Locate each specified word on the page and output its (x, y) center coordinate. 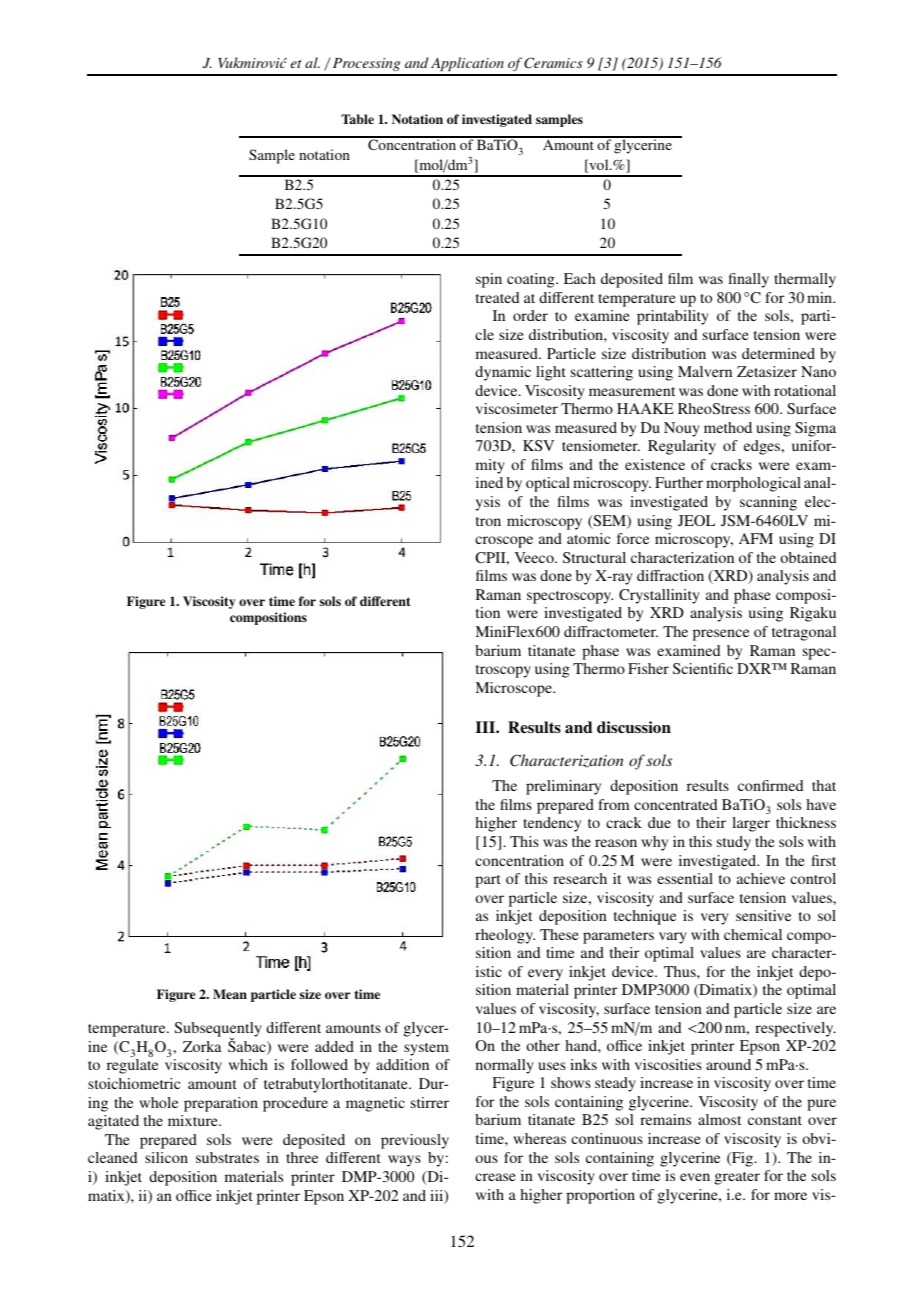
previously (415, 1141)
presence (721, 635)
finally (749, 280)
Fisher (648, 668)
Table (357, 119)
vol (599, 166)
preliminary (563, 787)
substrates (227, 1157)
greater (737, 1178)
